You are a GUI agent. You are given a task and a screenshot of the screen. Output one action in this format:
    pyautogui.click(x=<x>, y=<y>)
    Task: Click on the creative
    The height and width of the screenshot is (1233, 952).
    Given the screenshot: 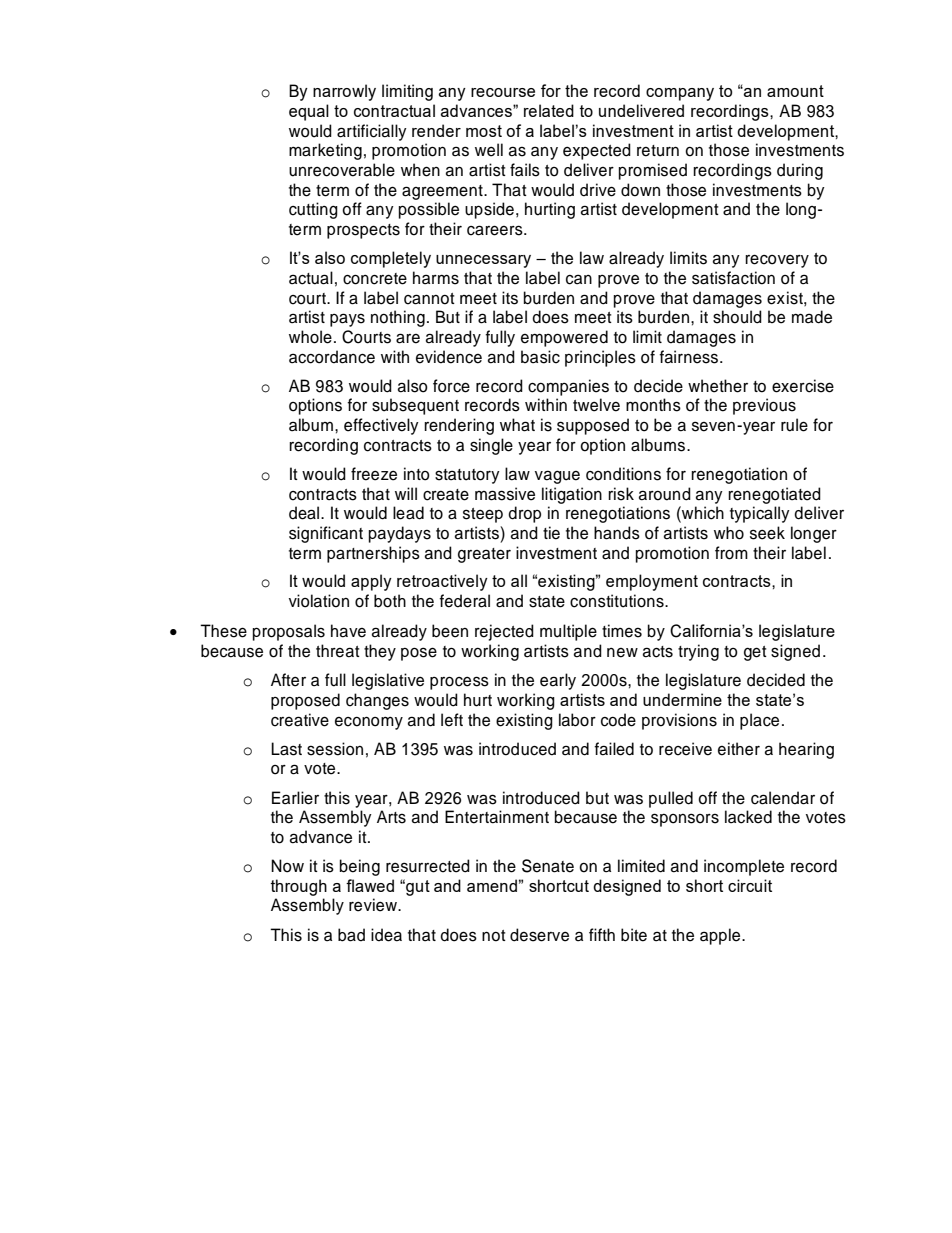 What is the action you would take?
    pyautogui.click(x=300, y=720)
